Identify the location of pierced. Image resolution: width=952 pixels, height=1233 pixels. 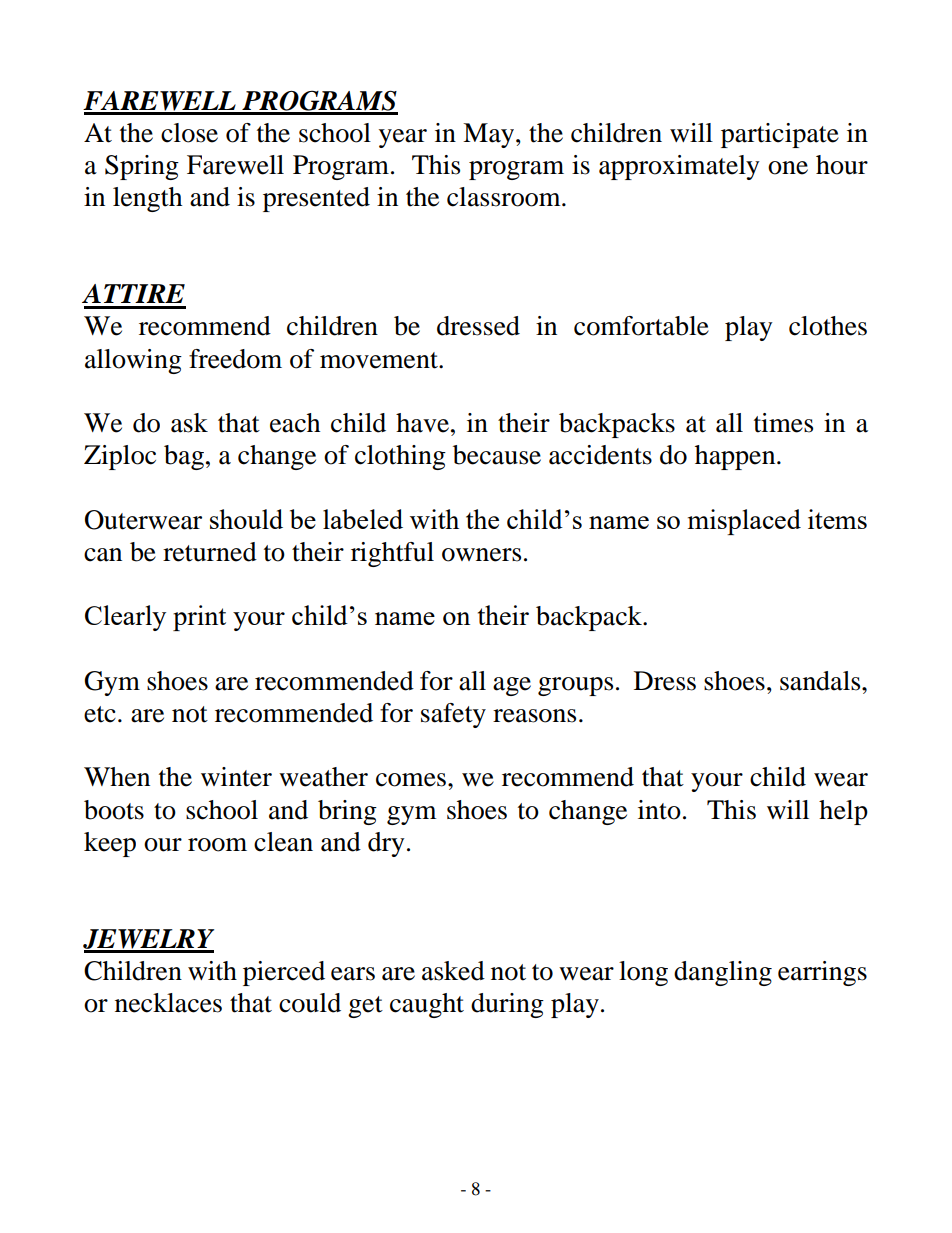
(284, 973).
